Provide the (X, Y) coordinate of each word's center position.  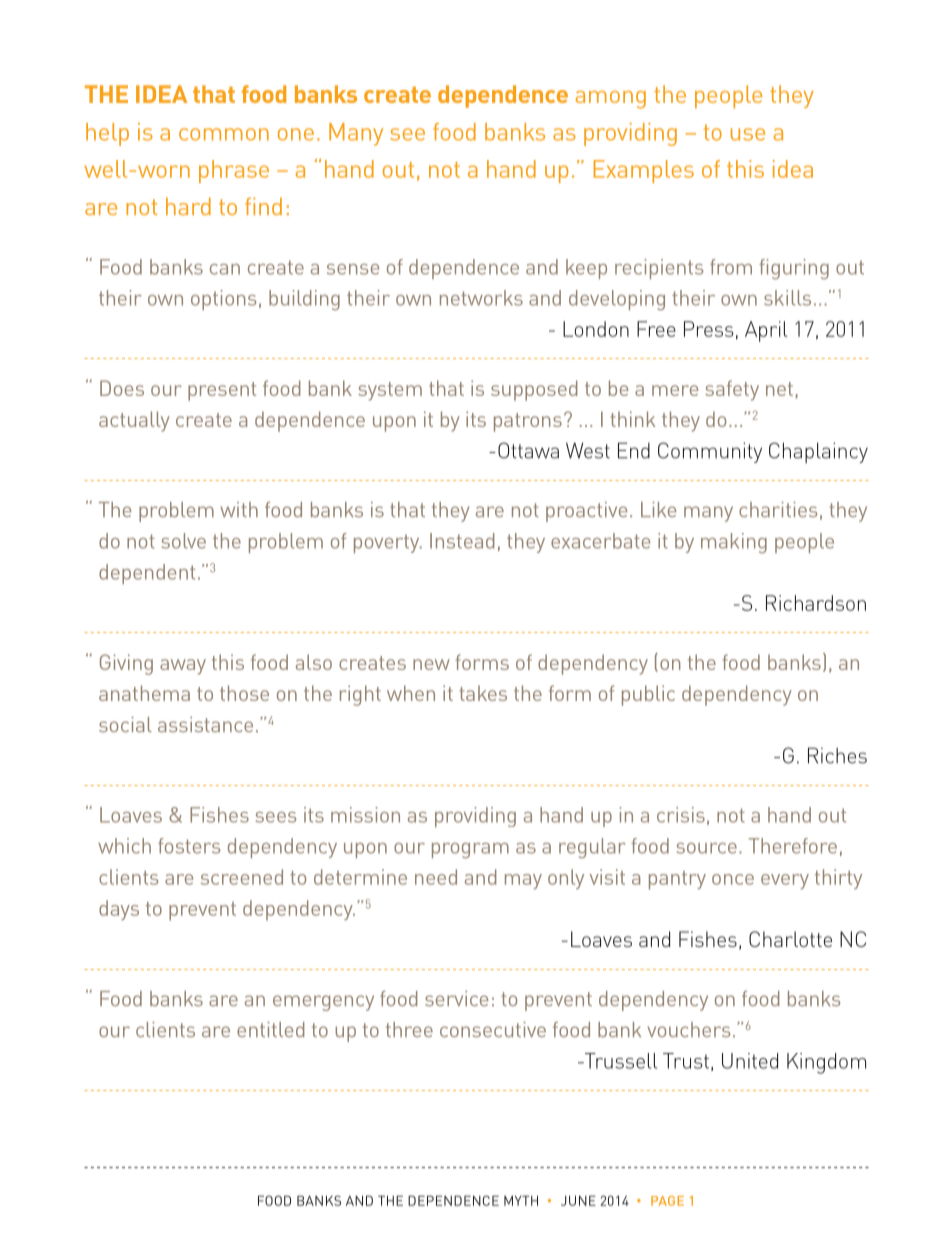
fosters (189, 846)
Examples (643, 171)
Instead (462, 541)
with (239, 509)
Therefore (793, 846)
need (436, 877)
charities (778, 509)
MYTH (521, 1200)
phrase (234, 171)
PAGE (667, 1201)
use (748, 134)
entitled (271, 1029)
